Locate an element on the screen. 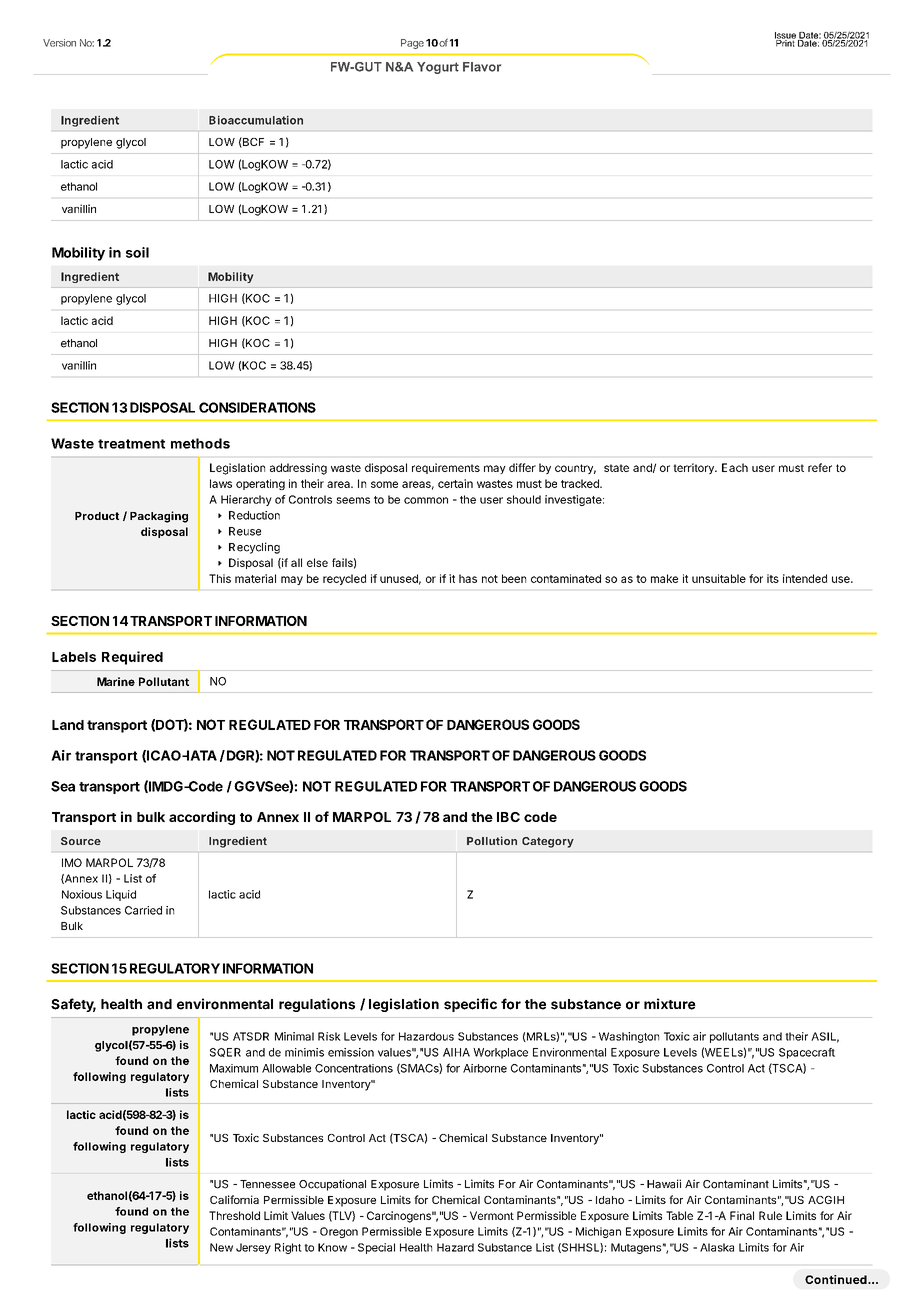 The height and width of the screenshot is (1308, 924). Flavor is located at coordinates (482, 67).
